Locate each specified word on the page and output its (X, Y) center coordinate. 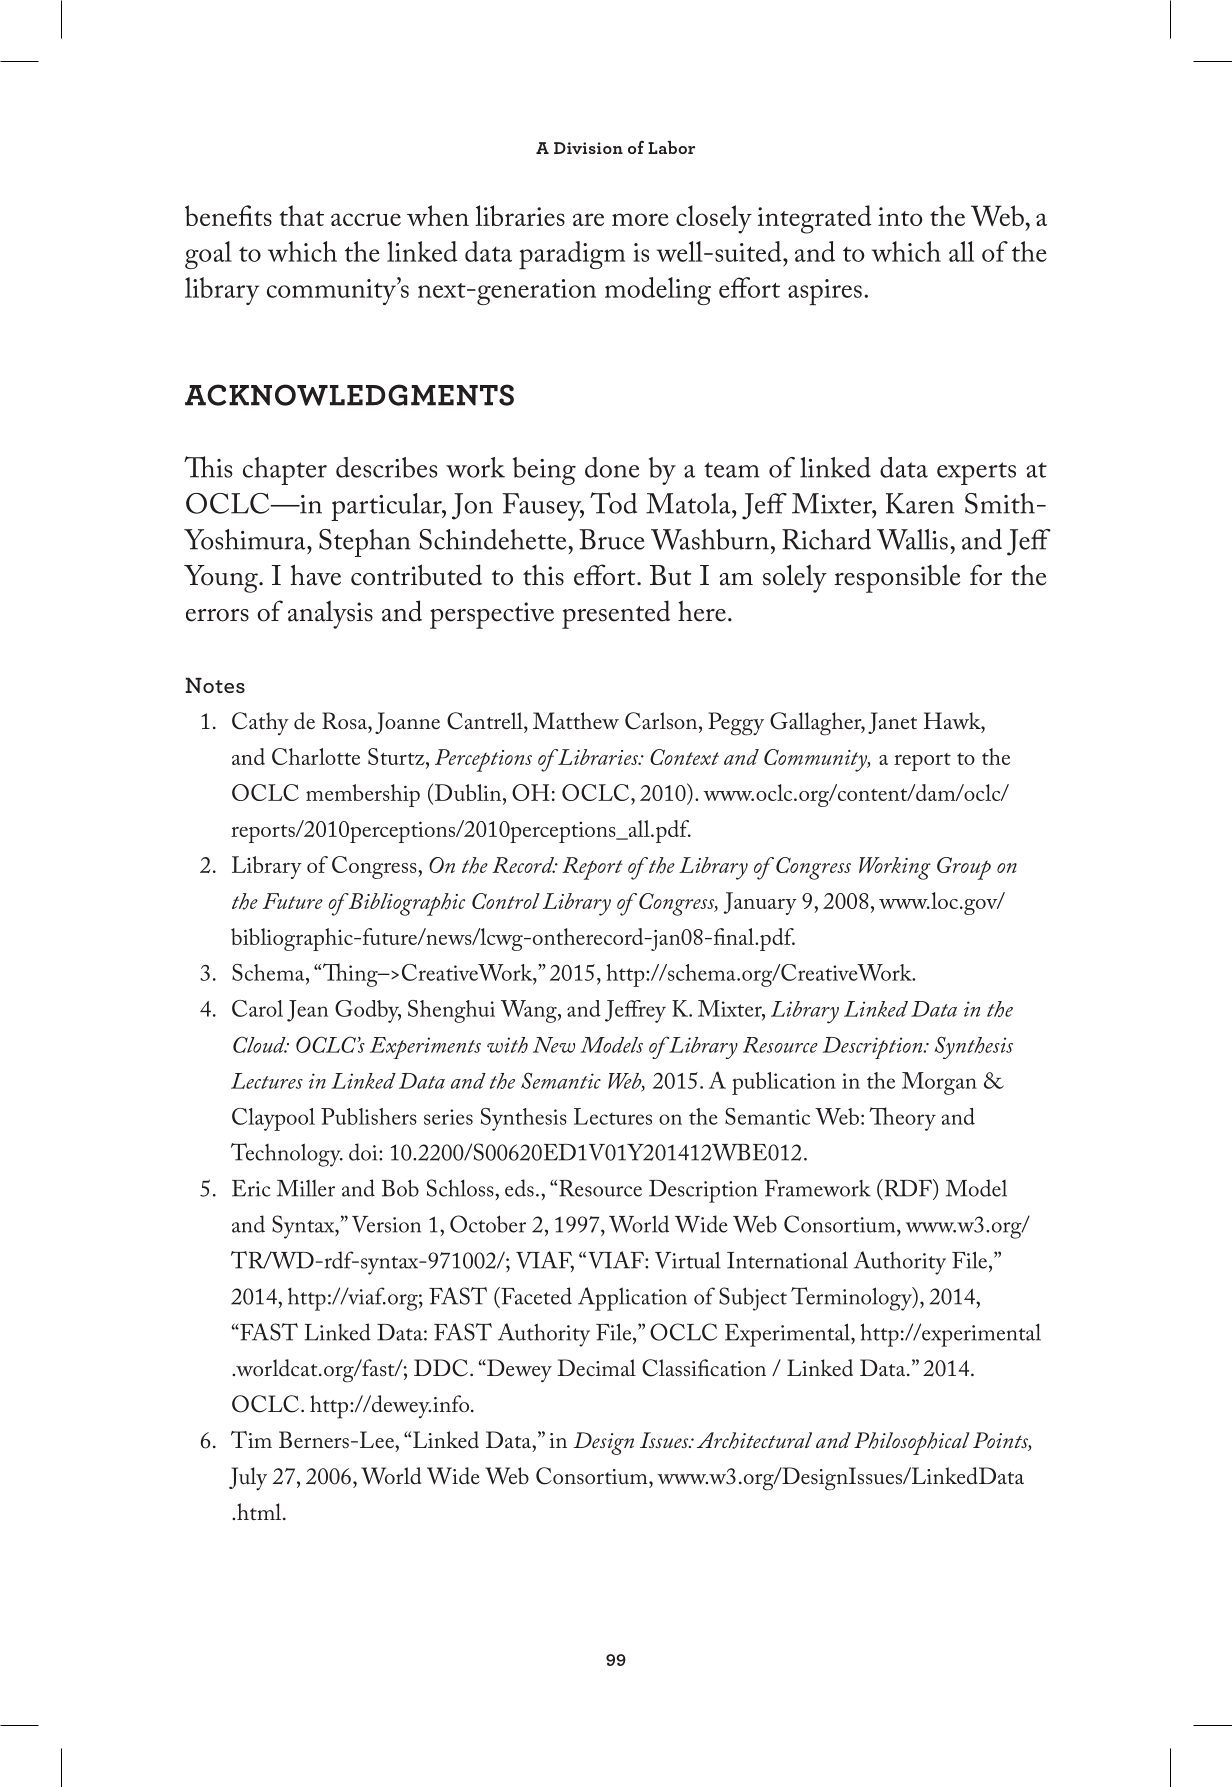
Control (506, 901)
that (302, 215)
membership (363, 795)
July (248, 1478)
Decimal (596, 1368)
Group (964, 868)
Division (588, 148)
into (900, 216)
